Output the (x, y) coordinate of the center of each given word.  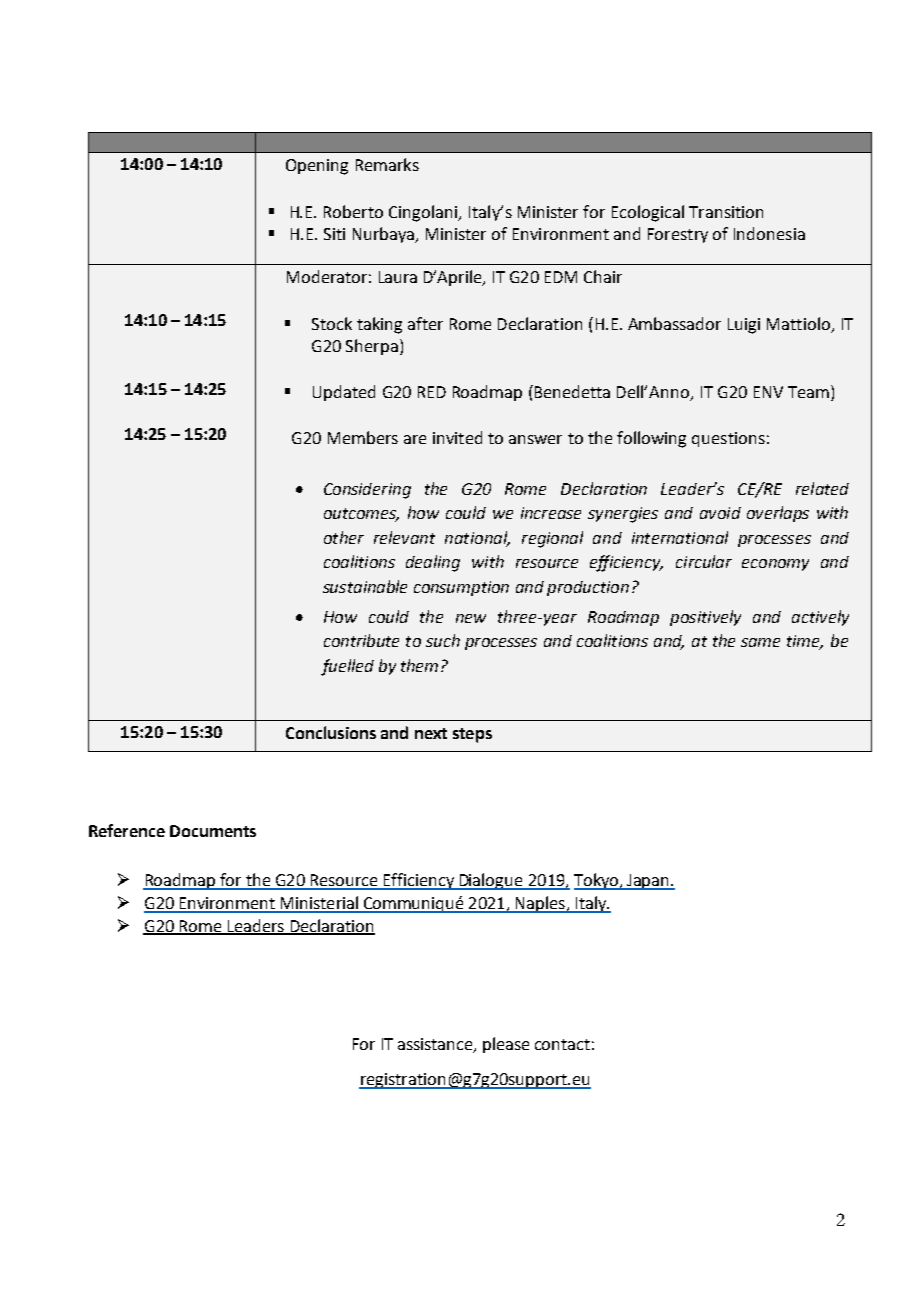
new (471, 618)
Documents (213, 831)
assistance (436, 1045)
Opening (317, 167)
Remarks (387, 164)
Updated (344, 393)
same (760, 642)
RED (432, 392)
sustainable (365, 586)
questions (728, 439)
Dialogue (491, 881)
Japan (648, 882)
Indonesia (769, 233)
